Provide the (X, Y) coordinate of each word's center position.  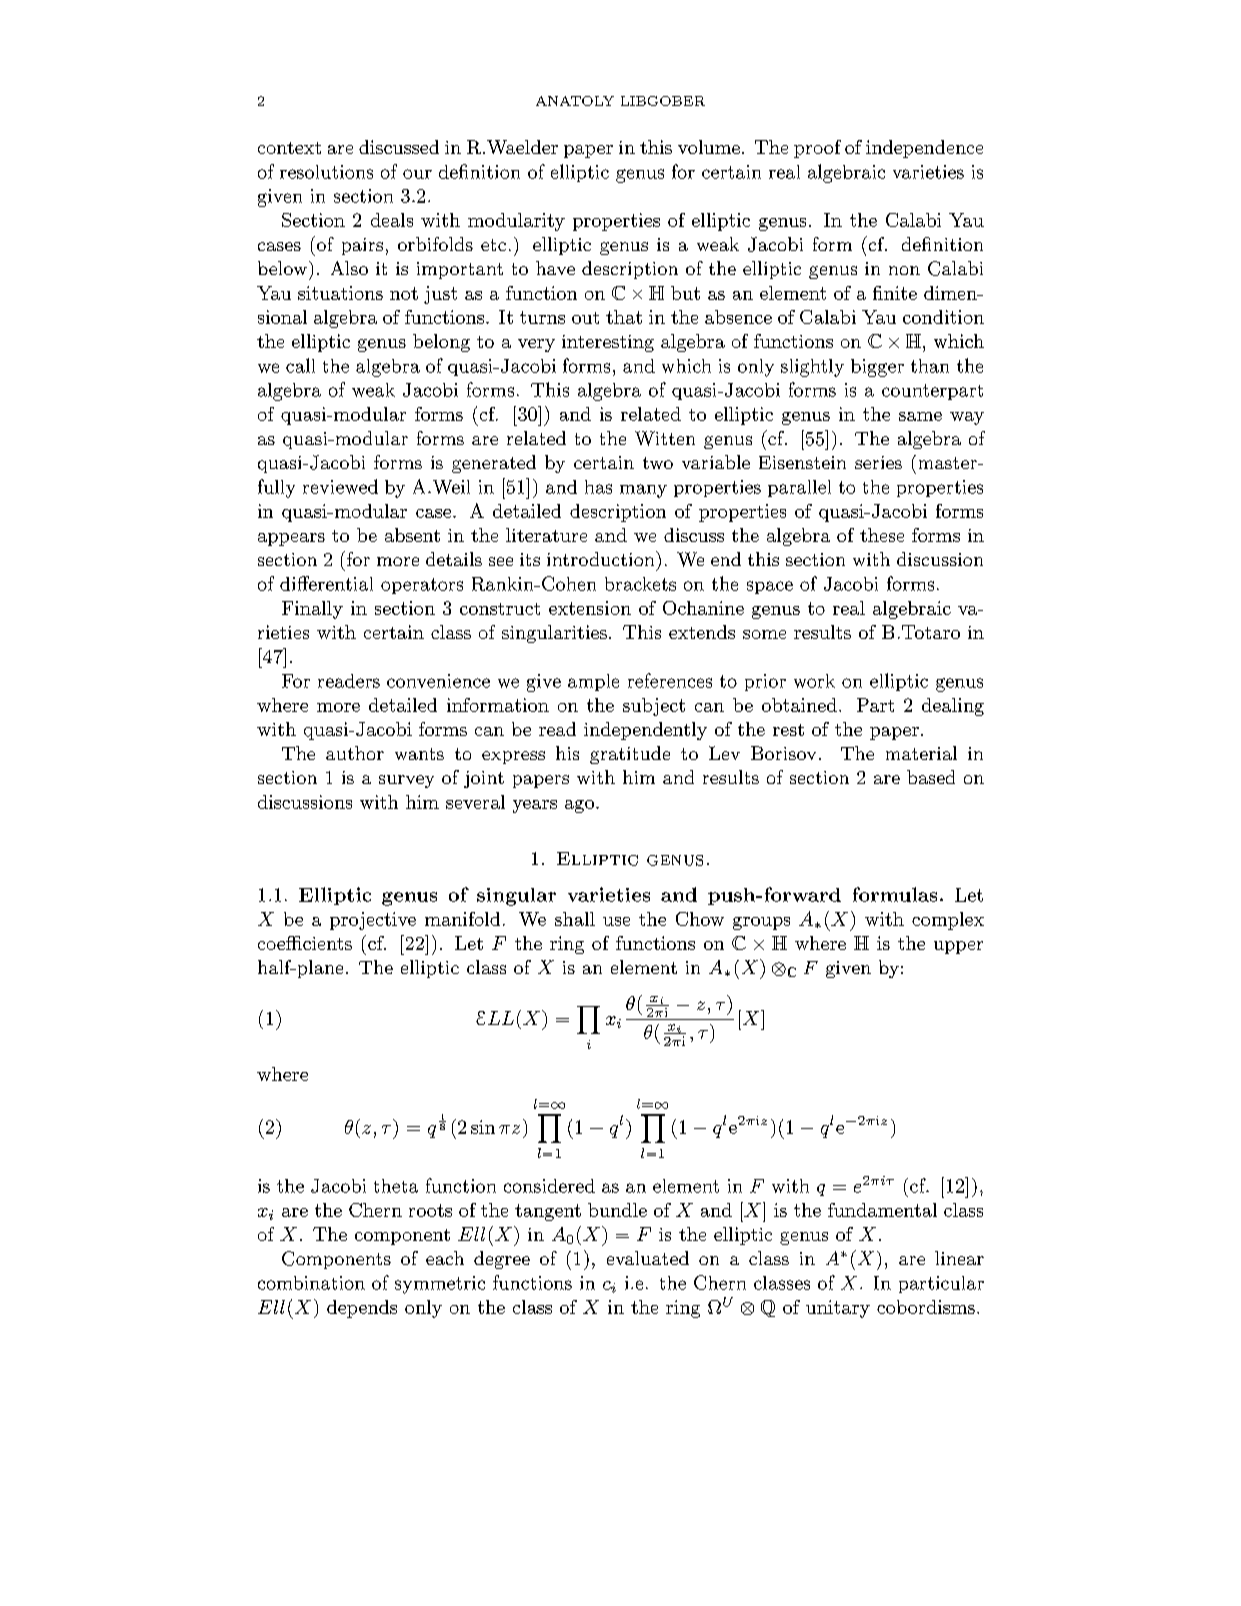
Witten (665, 438)
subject (654, 707)
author (355, 753)
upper (958, 947)
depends (362, 1309)
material (921, 753)
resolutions (326, 172)
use (616, 921)
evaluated (648, 1258)
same (920, 416)
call (300, 365)
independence (924, 149)
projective (373, 921)
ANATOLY (575, 101)
